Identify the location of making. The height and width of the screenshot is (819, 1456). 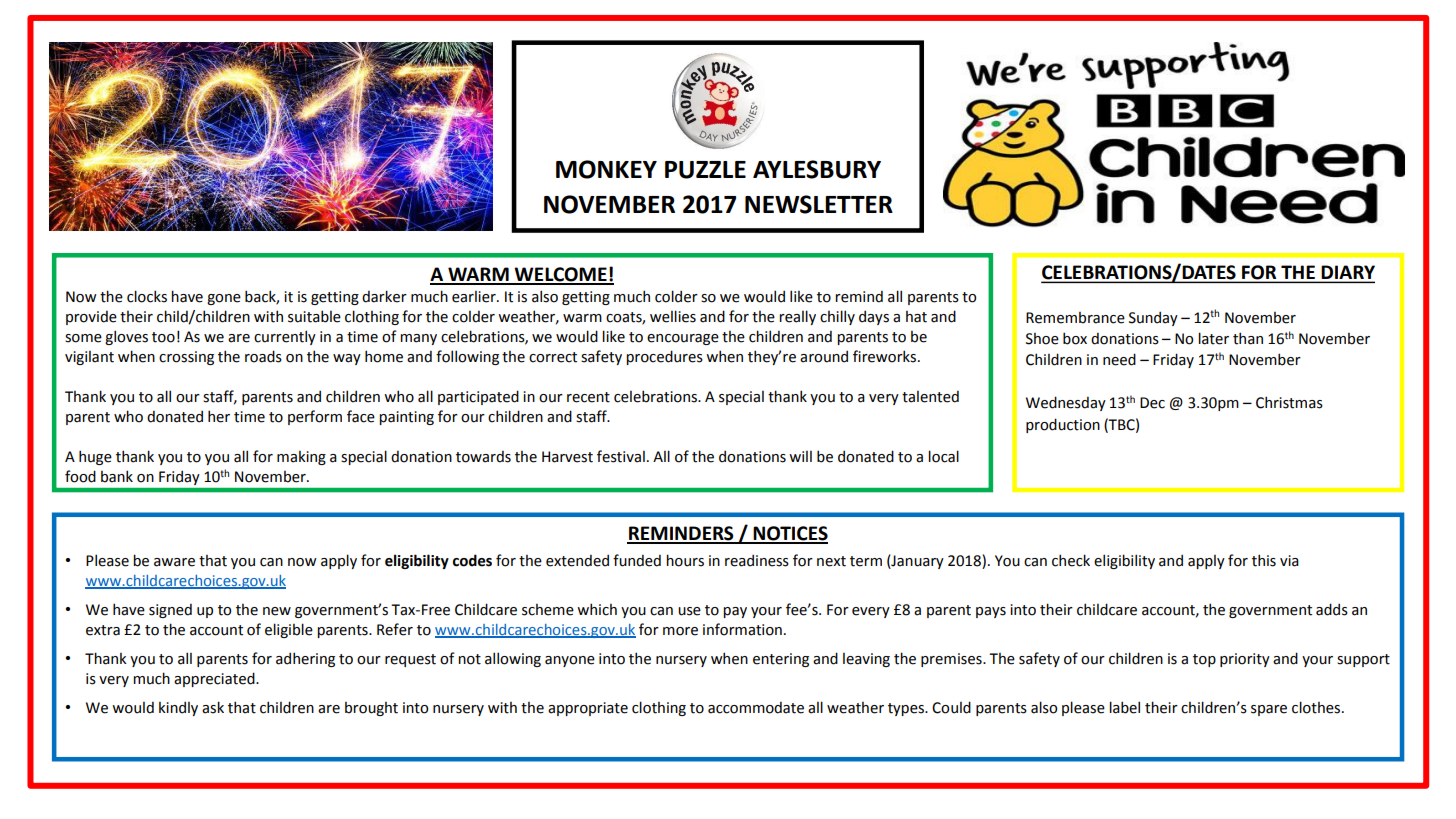
(301, 458).
